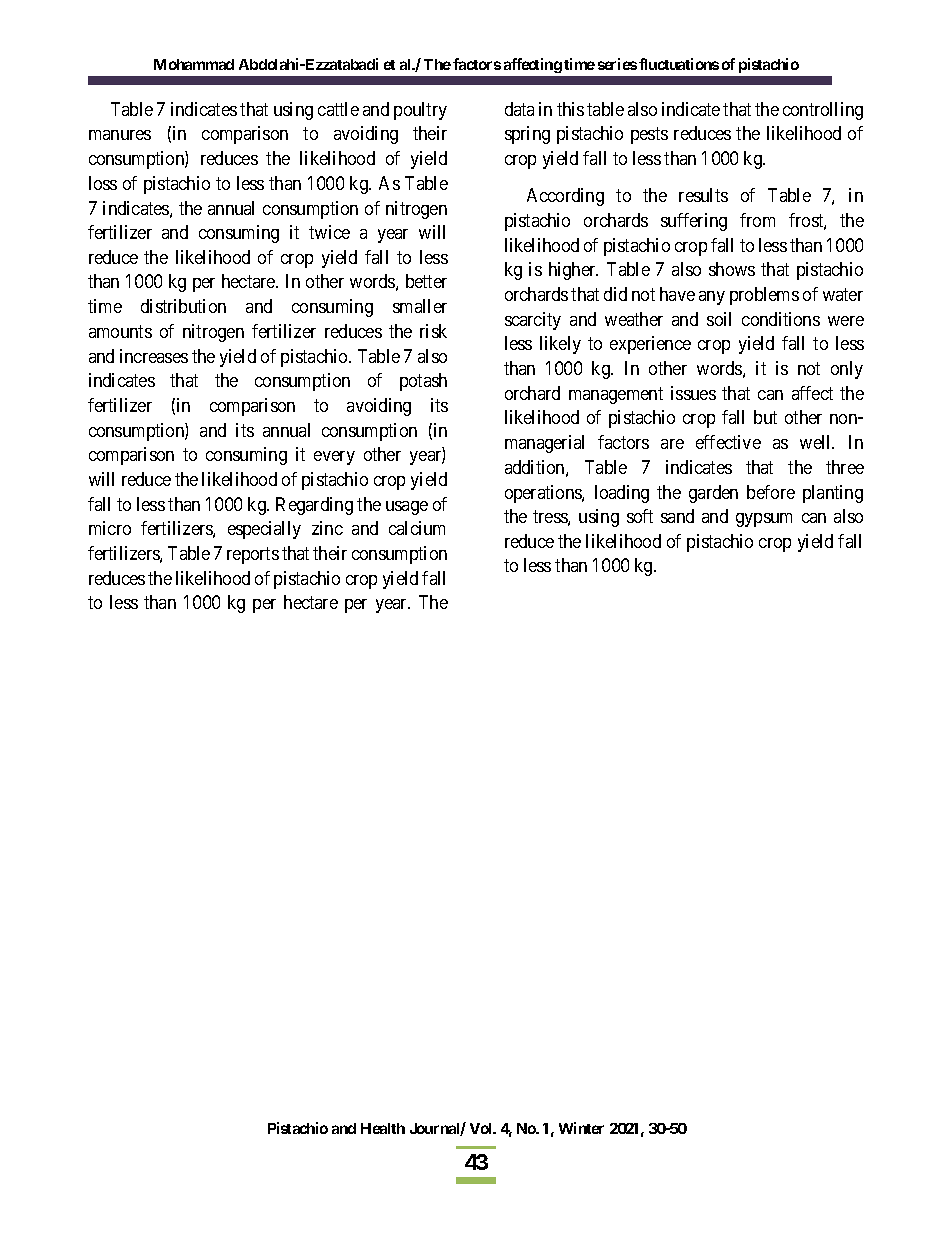 The height and width of the screenshot is (1248, 952). I want to click on especially, so click(264, 530).
